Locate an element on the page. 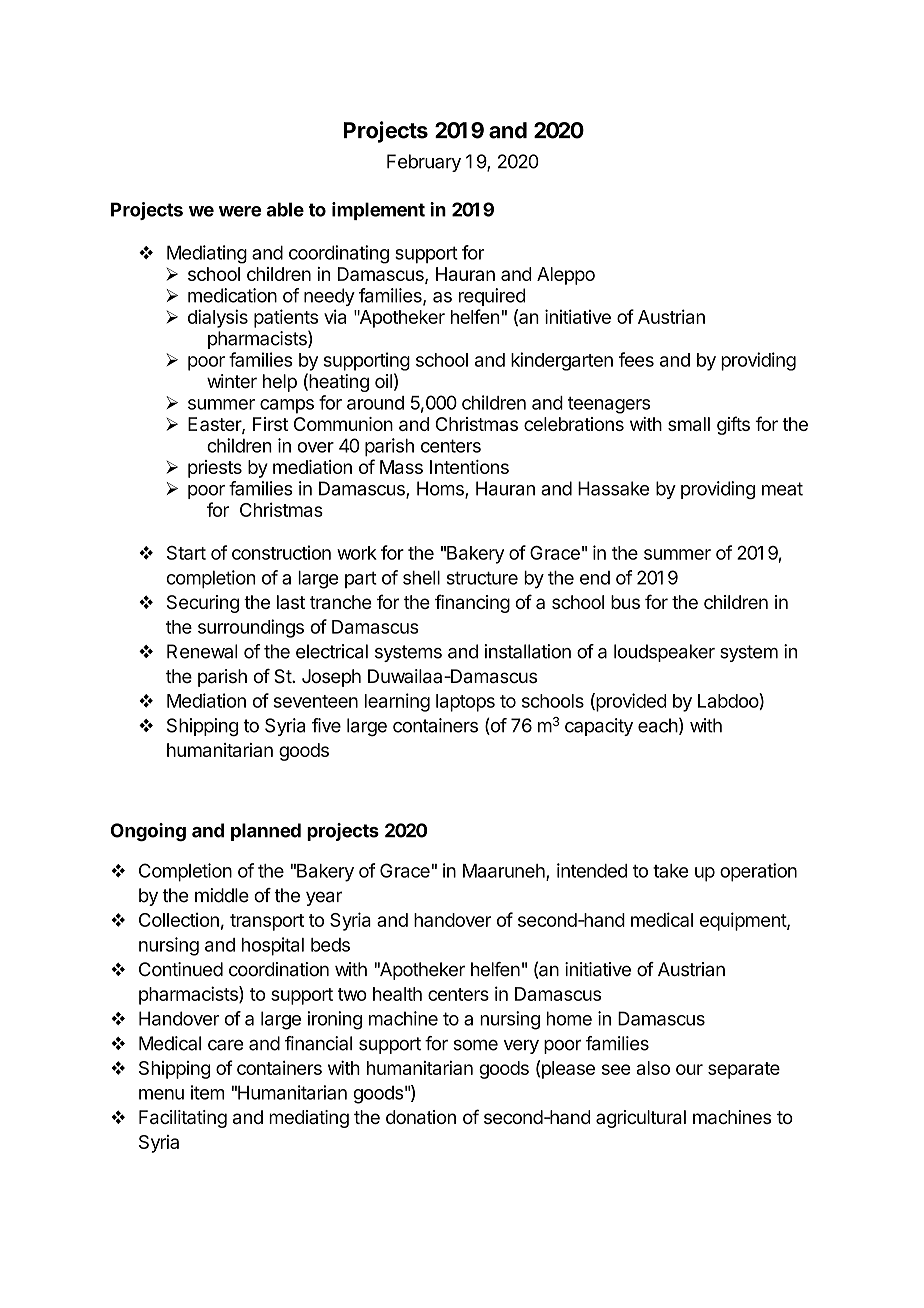  donation is located at coordinates (421, 1117).
